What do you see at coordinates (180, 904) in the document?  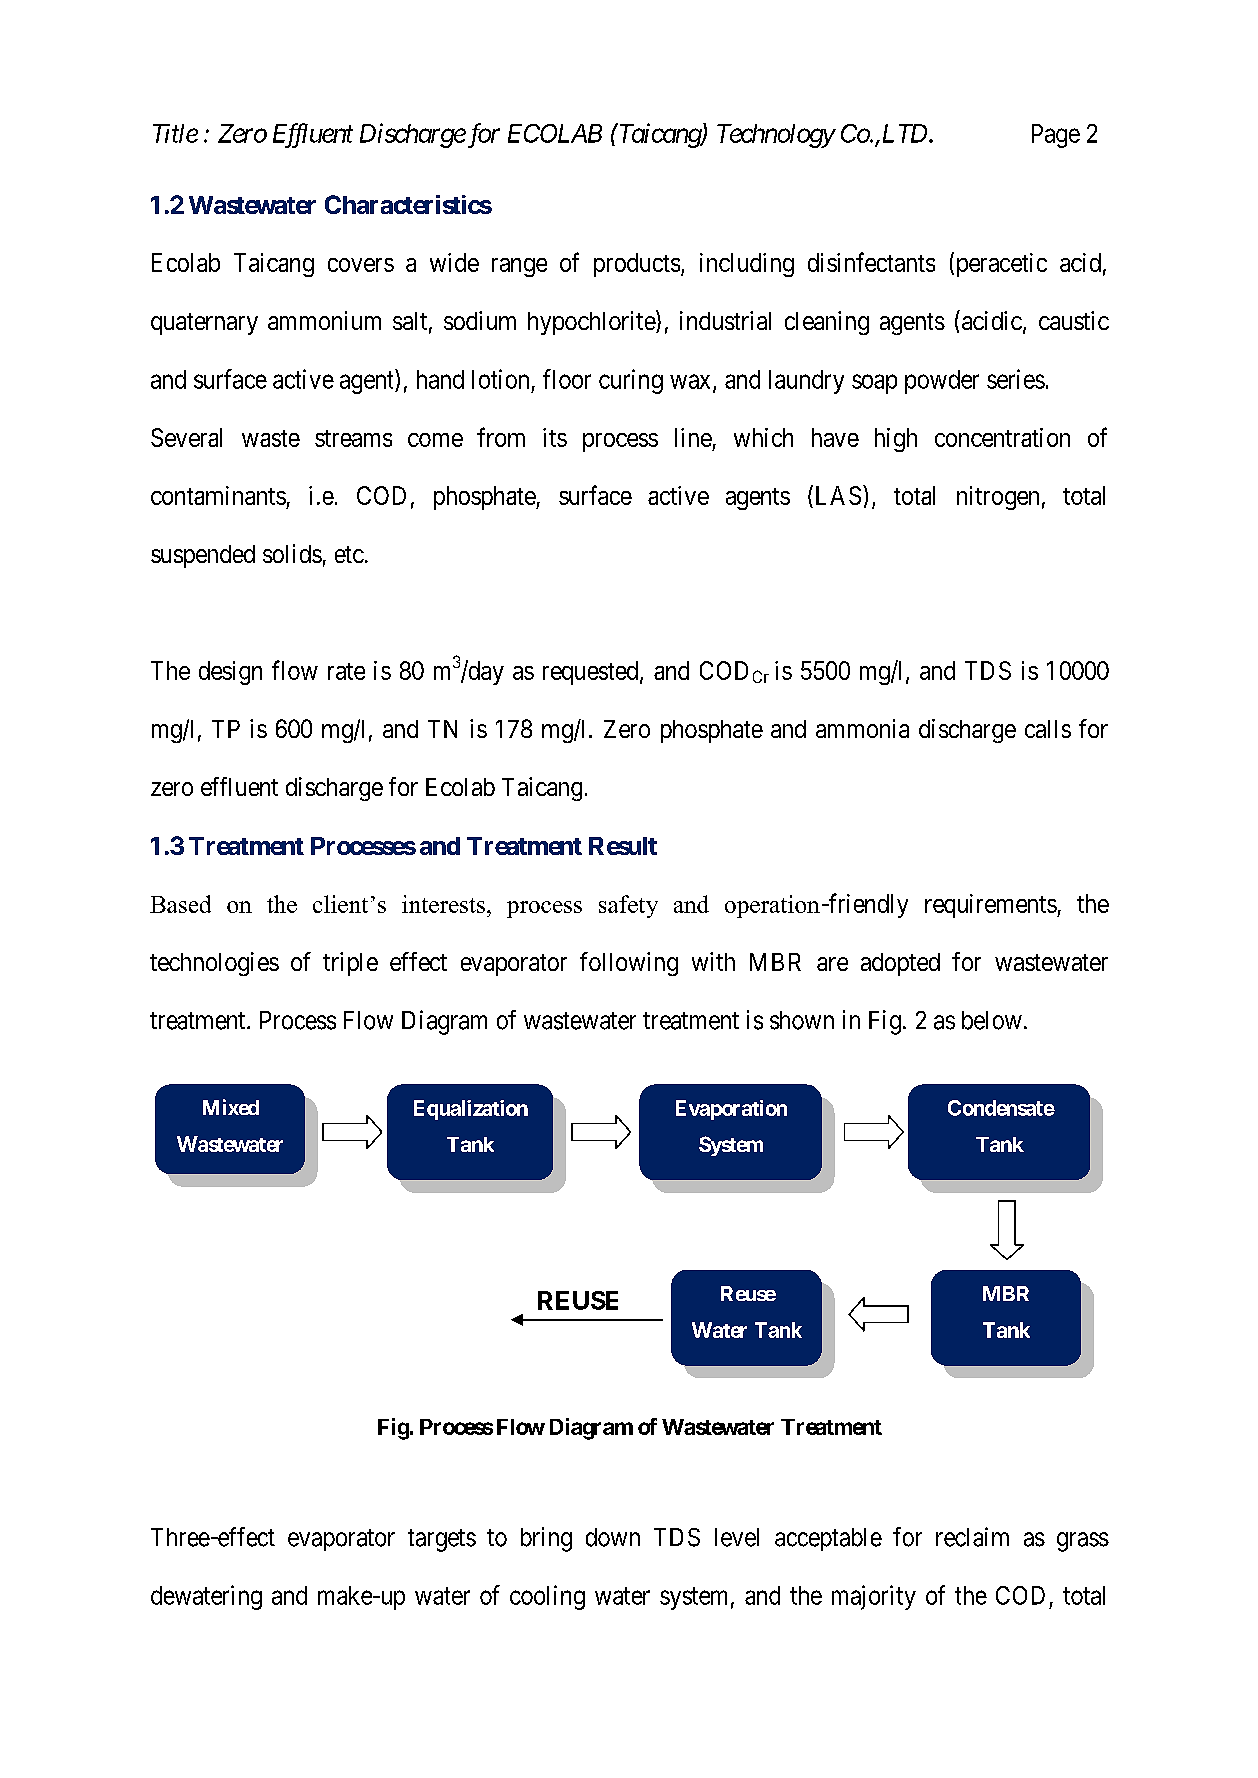 I see `Based` at bounding box center [180, 904].
